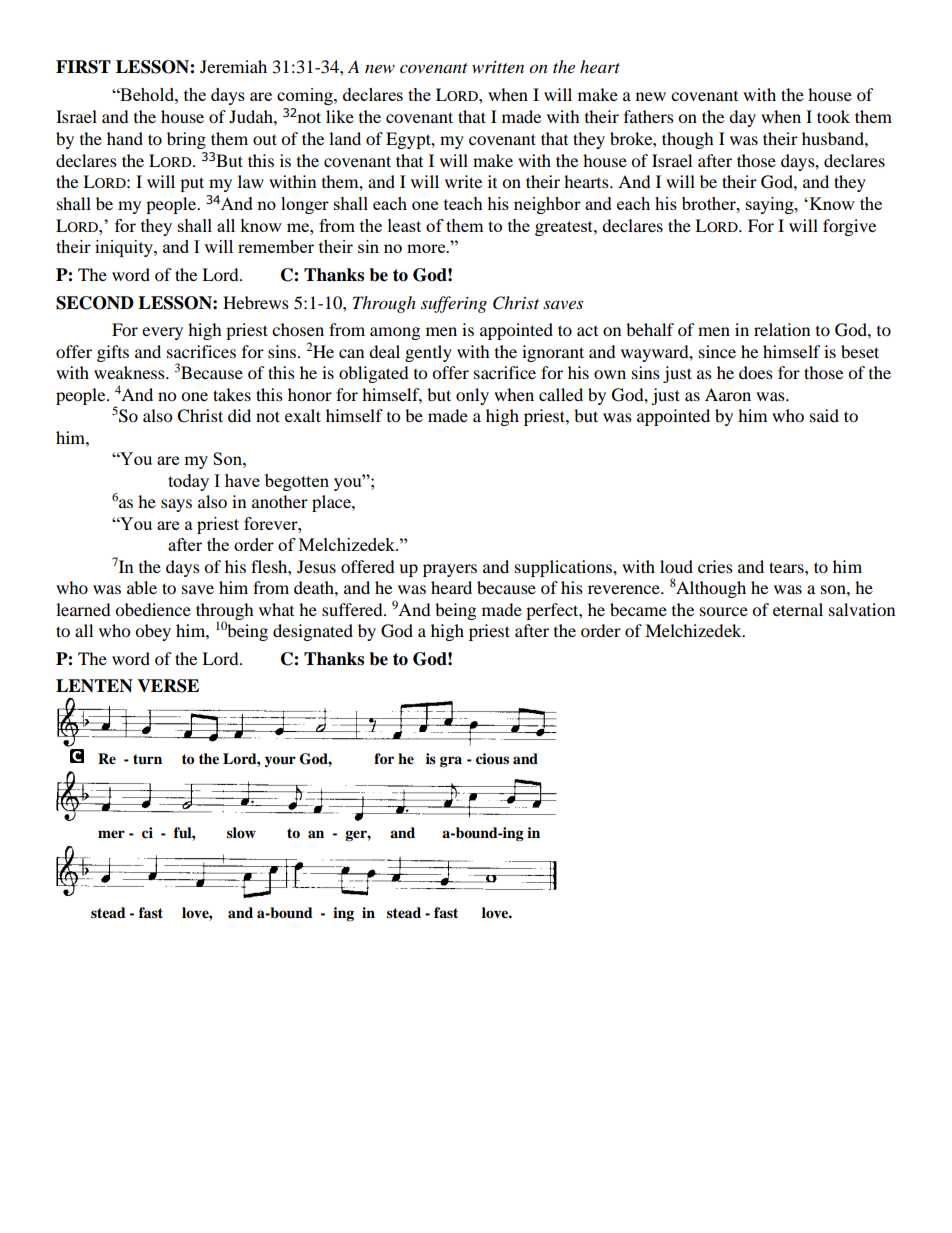 The width and height of the page is (952, 1233). I want to click on able, so click(142, 587).
